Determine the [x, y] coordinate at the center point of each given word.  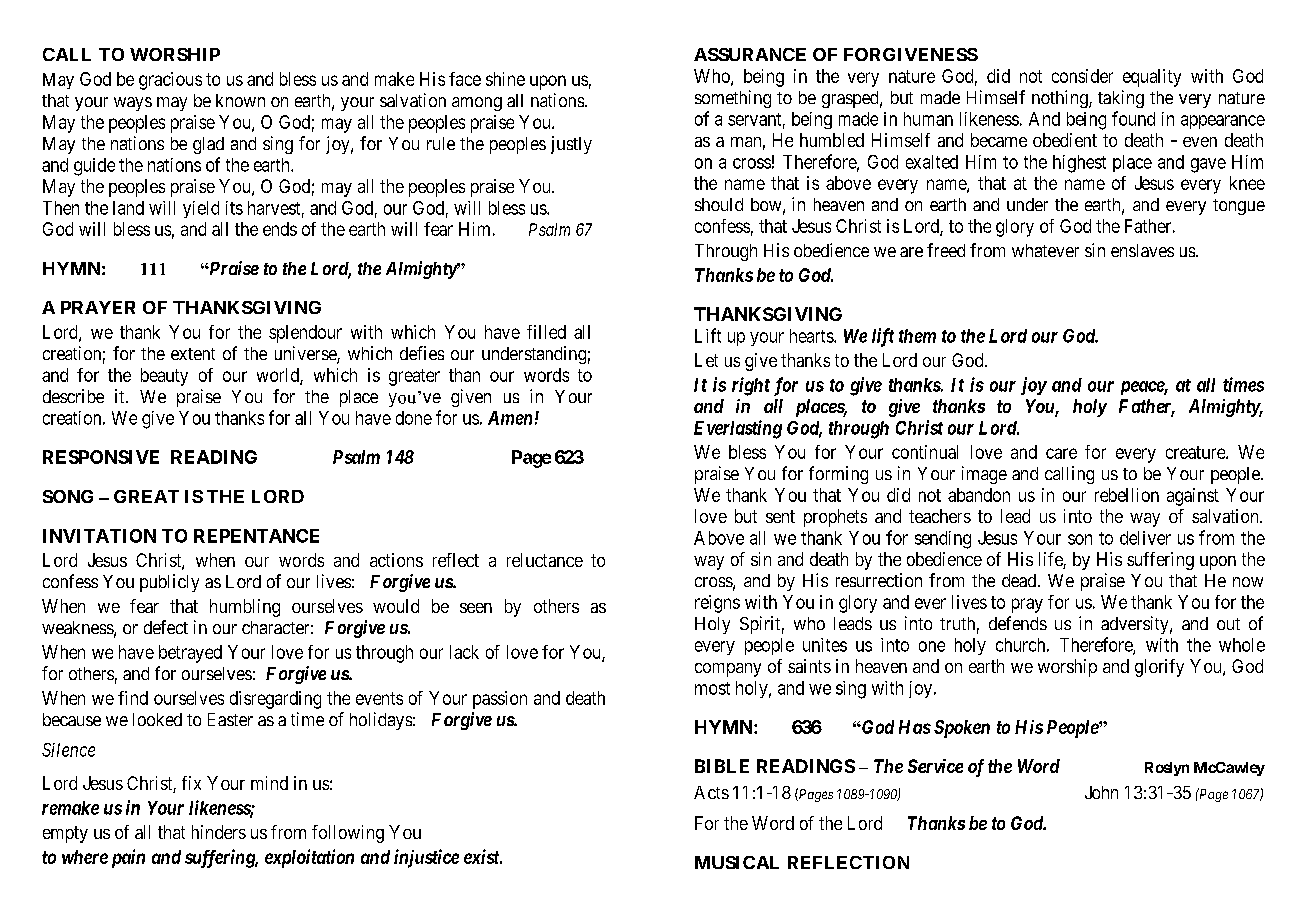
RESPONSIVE [101, 457]
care [1061, 453]
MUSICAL [737, 862]
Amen [510, 418]
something [733, 99]
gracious [170, 81]
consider [1082, 76]
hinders [219, 832]
